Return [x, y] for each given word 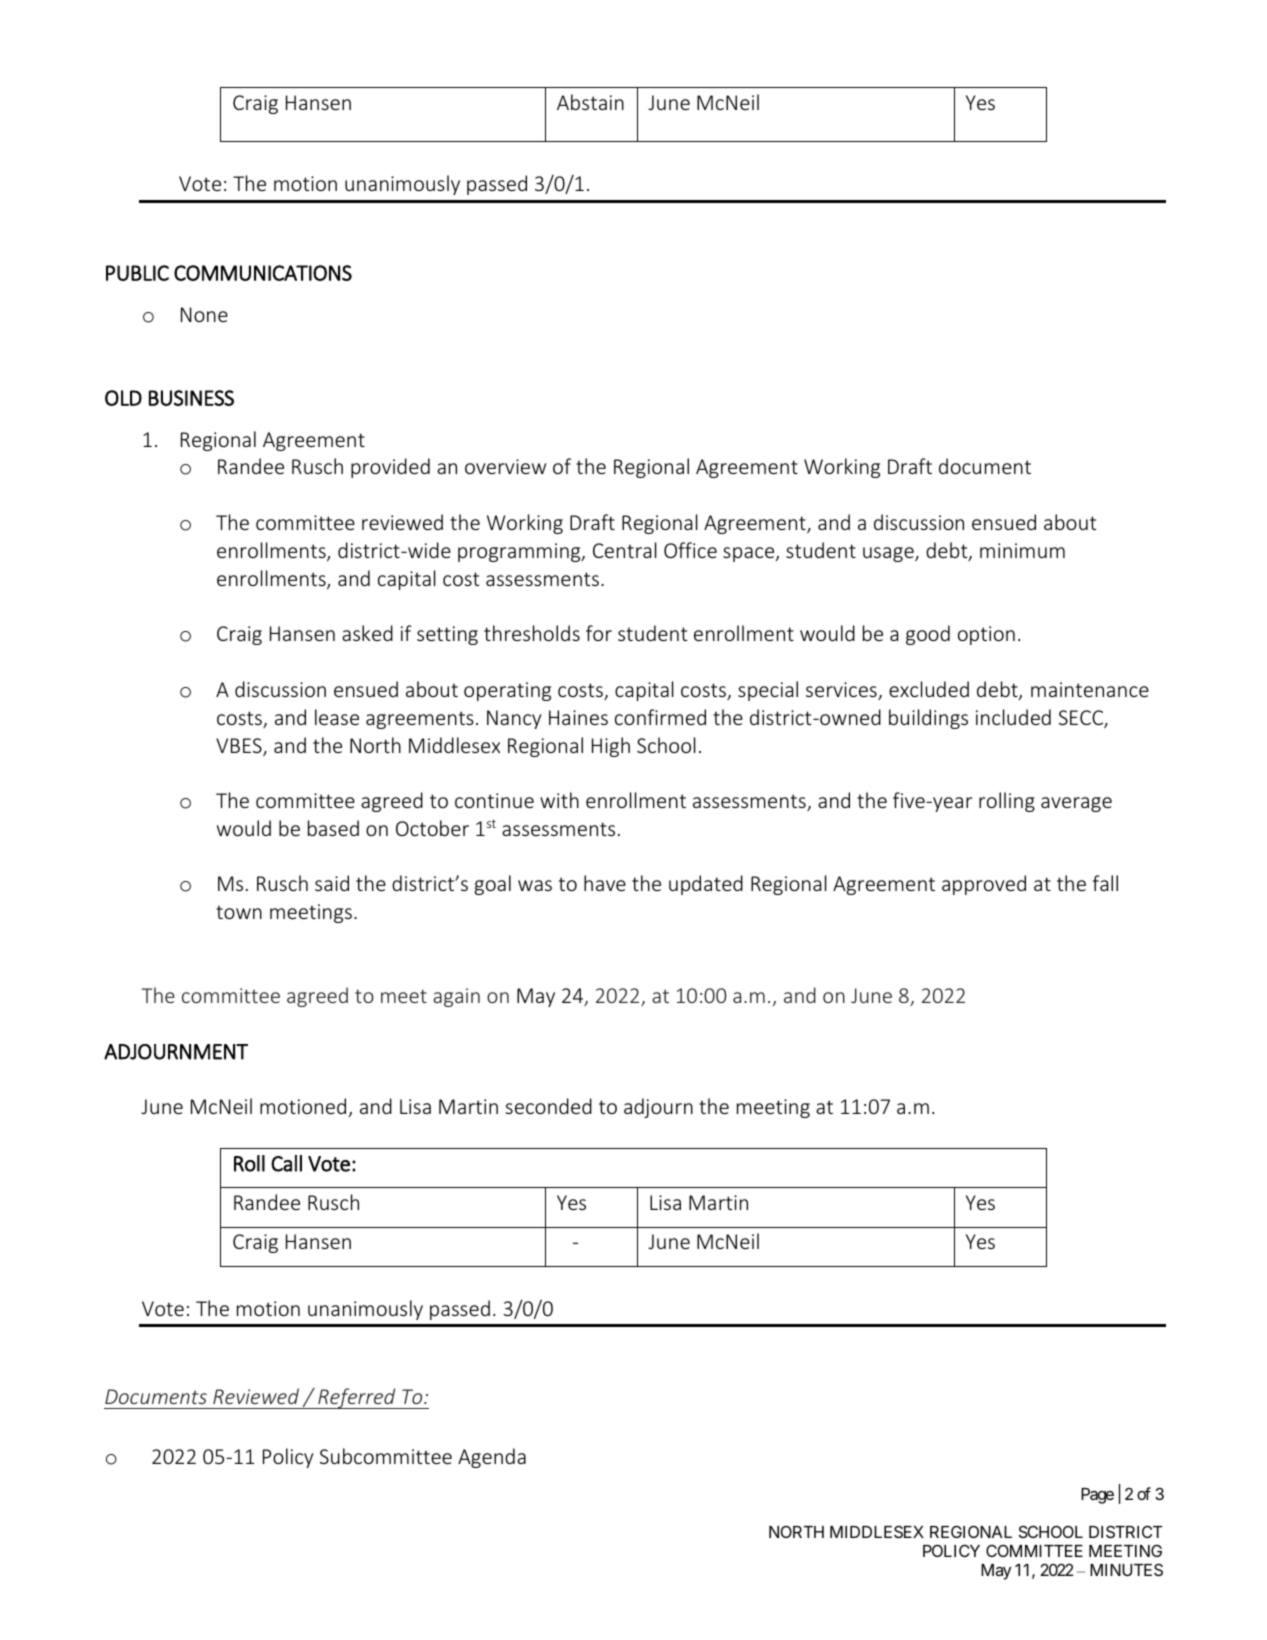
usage [889, 554]
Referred [357, 1398]
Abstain [590, 102]
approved [984, 885]
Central [625, 550]
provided [390, 468]
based [333, 828]
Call [286, 1163]
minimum [1022, 550]
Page [1097, 1496]
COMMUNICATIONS [263, 273]
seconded [548, 1106]
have [605, 883]
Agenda [492, 1458]
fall [1105, 883]
